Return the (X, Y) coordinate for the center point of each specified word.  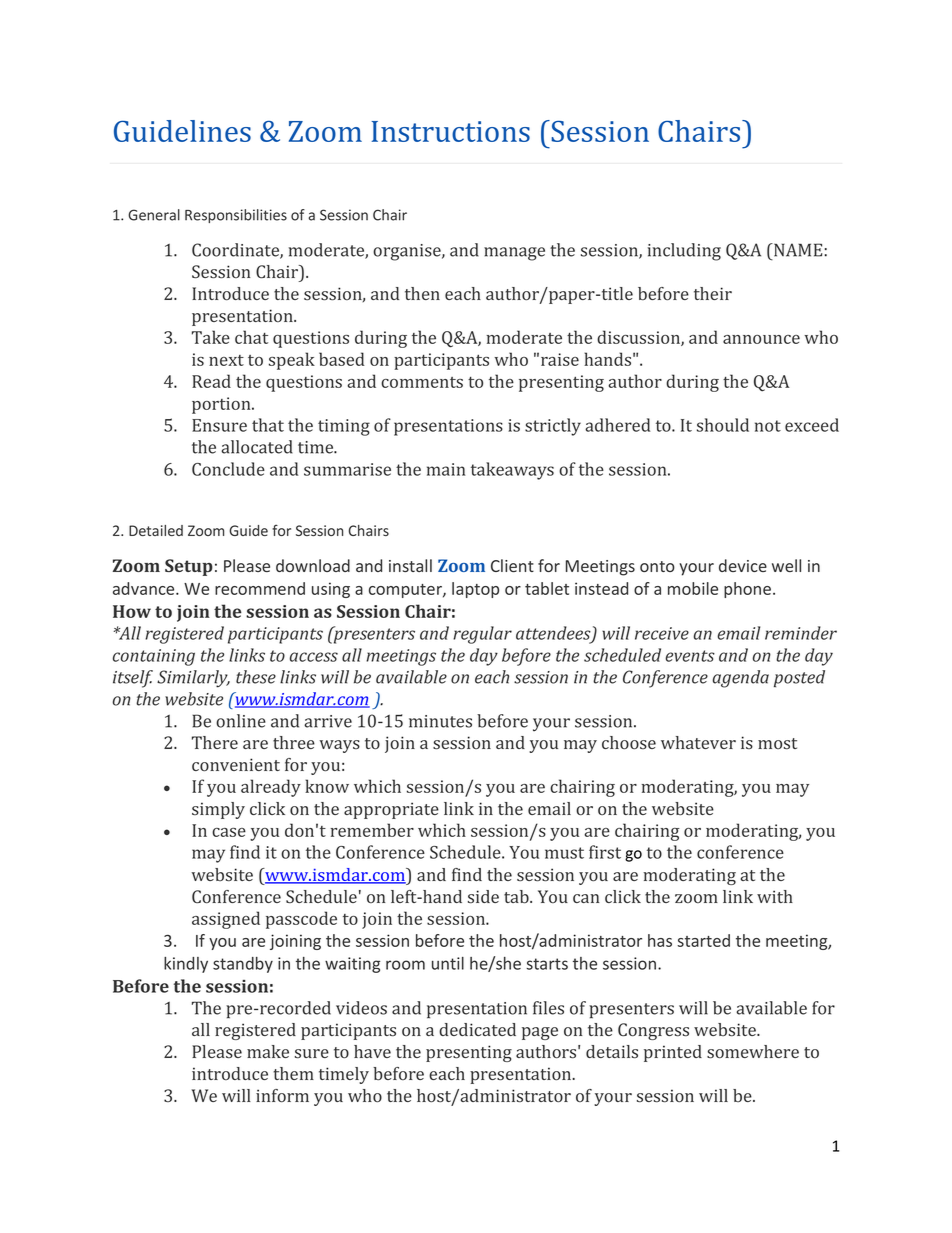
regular (482, 635)
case (229, 832)
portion (222, 405)
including (684, 252)
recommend (260, 588)
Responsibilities (236, 216)
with (775, 896)
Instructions (451, 131)
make (268, 1051)
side (483, 897)
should (723, 425)
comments (422, 382)
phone (749, 590)
